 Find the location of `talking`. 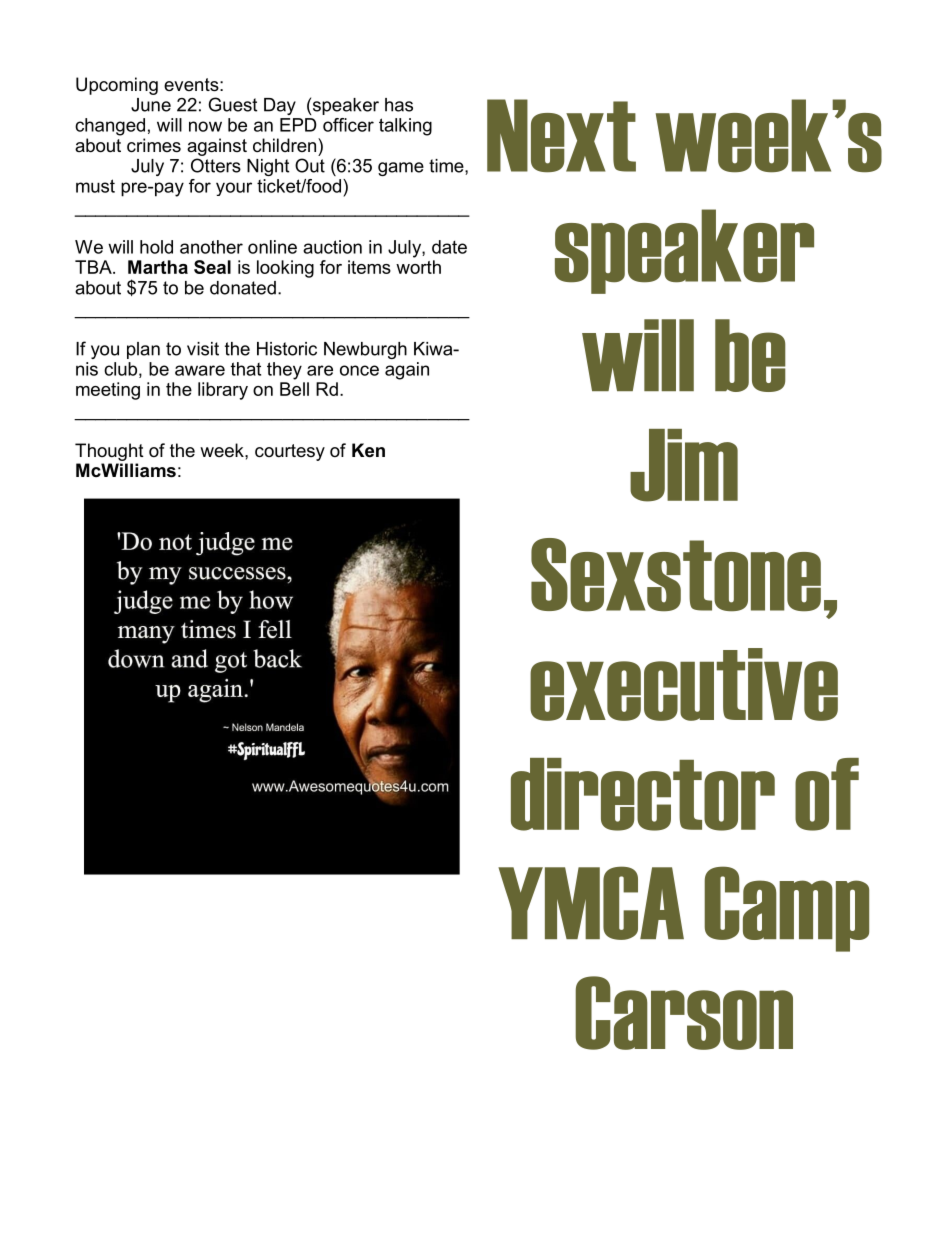

talking is located at coordinates (405, 127).
